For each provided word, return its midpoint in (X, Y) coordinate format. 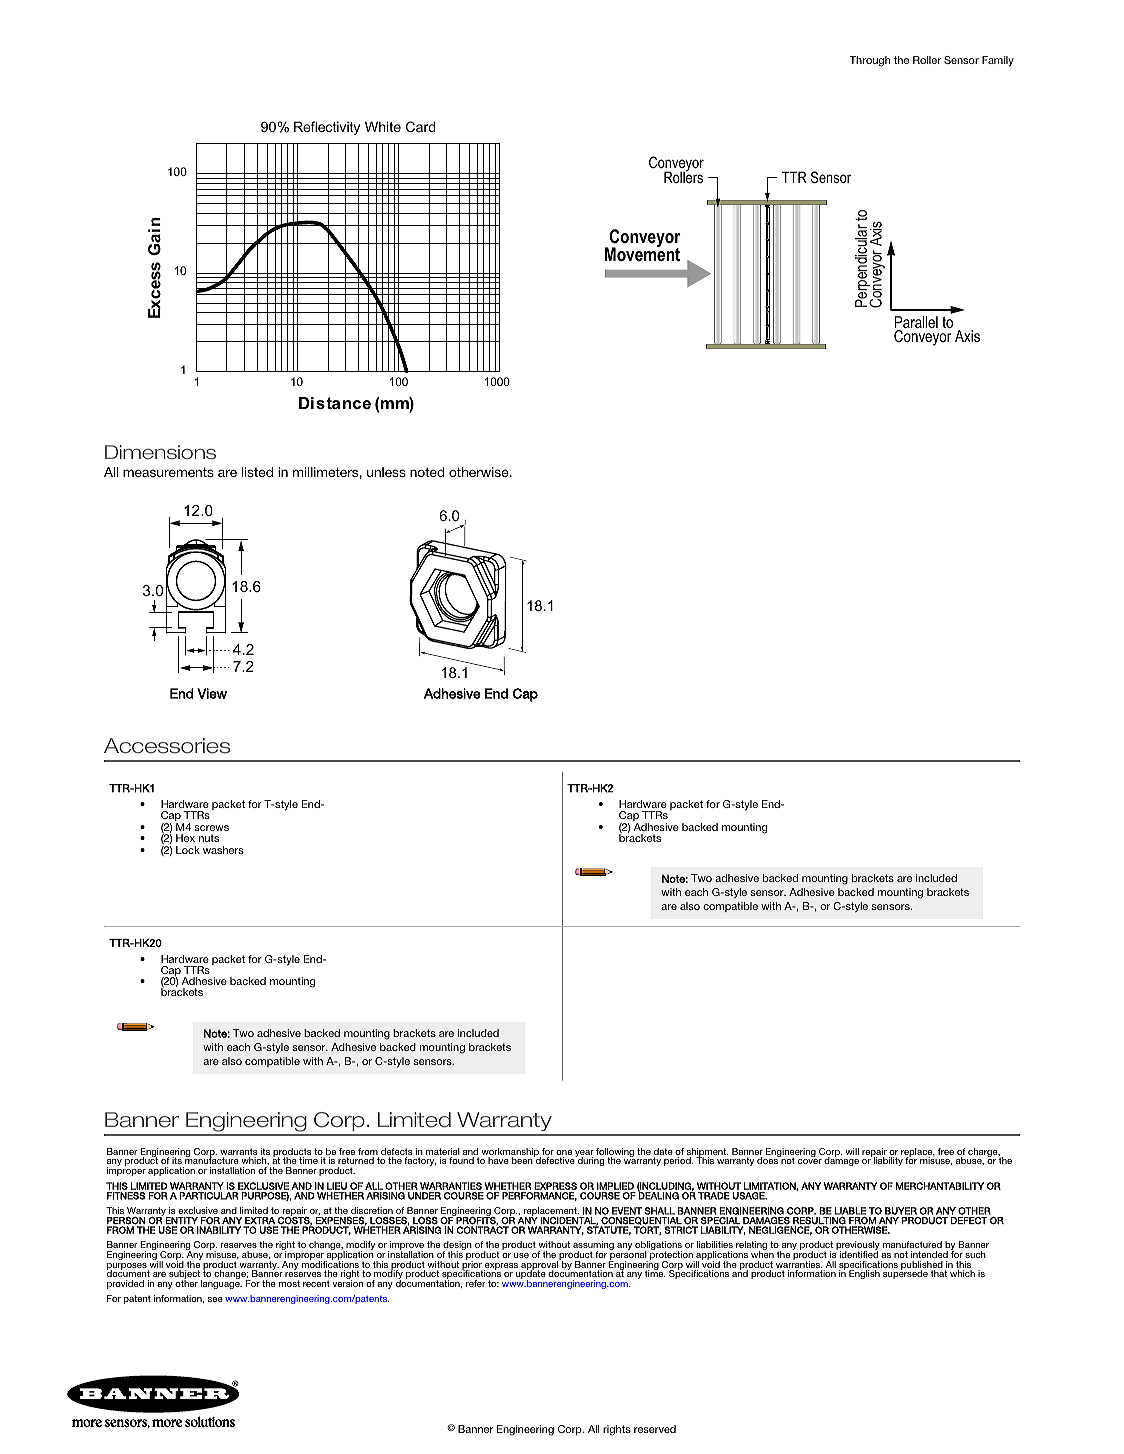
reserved (655, 1429)
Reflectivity (327, 128)
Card (420, 126)
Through (869, 61)
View (212, 693)
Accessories (167, 746)
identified (859, 1253)
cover (810, 1161)
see (215, 1299)
